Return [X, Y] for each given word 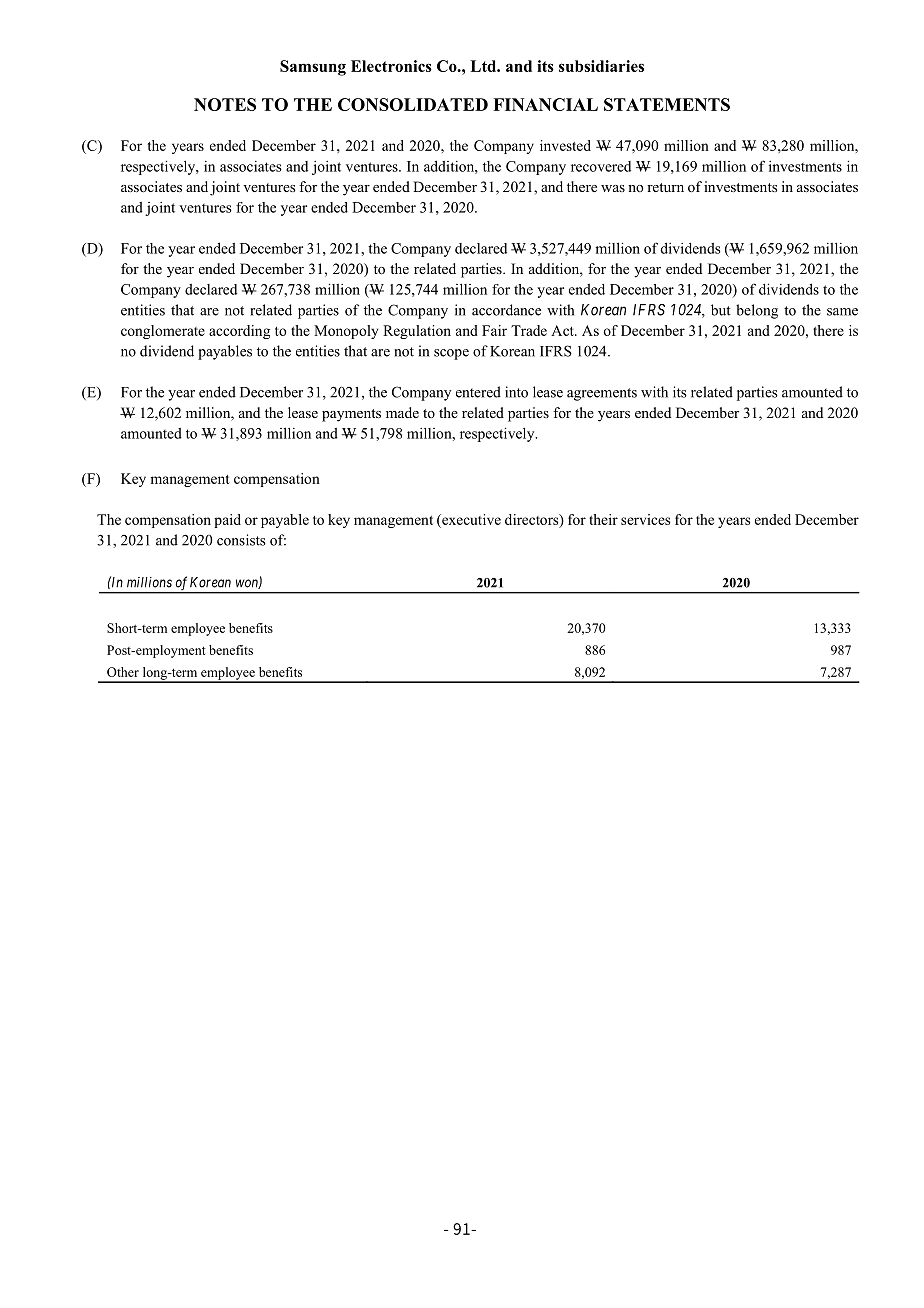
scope [451, 354]
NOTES [225, 104]
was [613, 188]
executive [470, 519]
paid [227, 521]
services [645, 519]
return [665, 187]
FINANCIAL [545, 104]
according [239, 332]
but [721, 310]
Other [123, 672]
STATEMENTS [667, 104]
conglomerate [163, 332]
